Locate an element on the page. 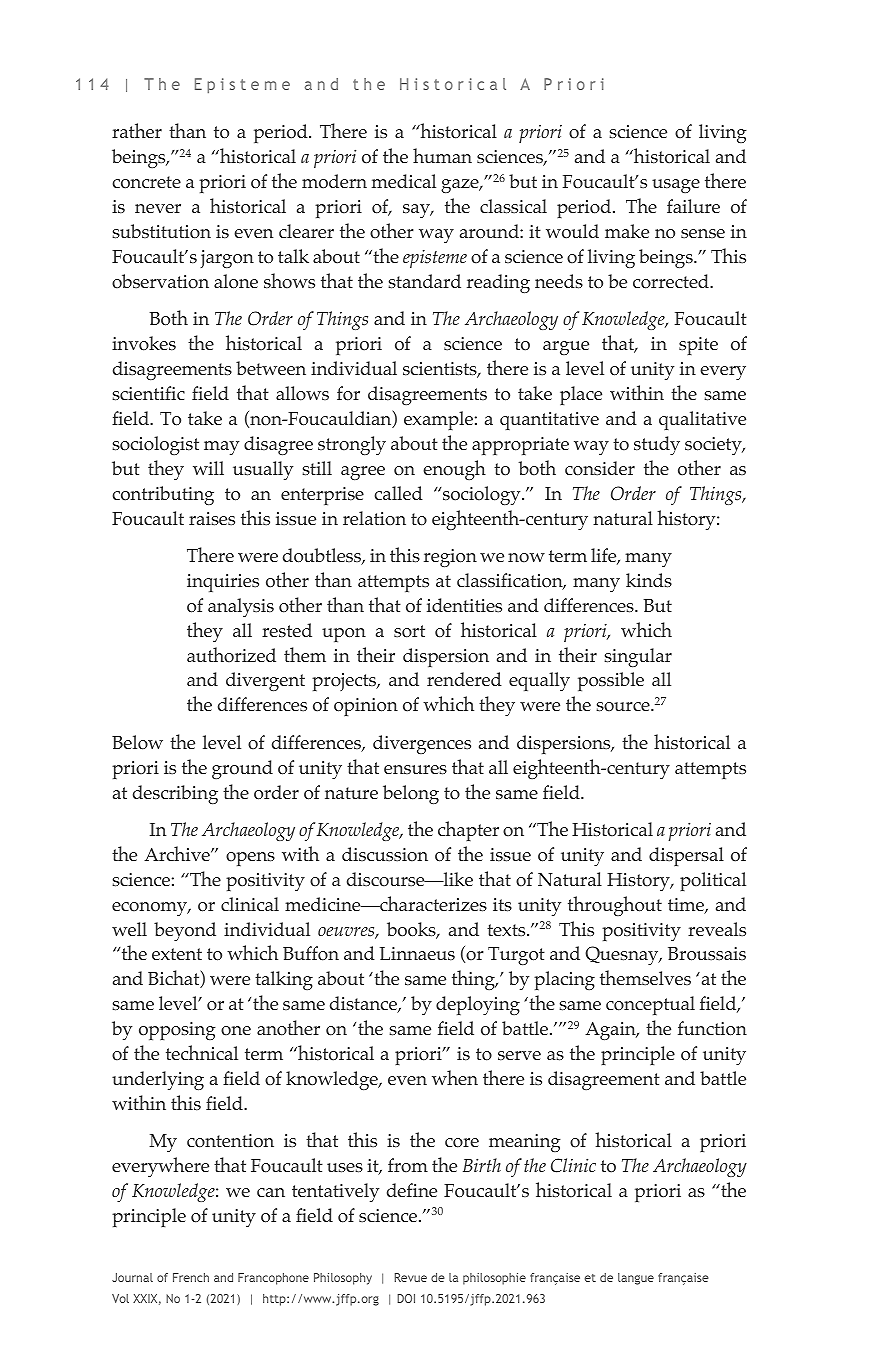  langue is located at coordinates (636, 1279).
